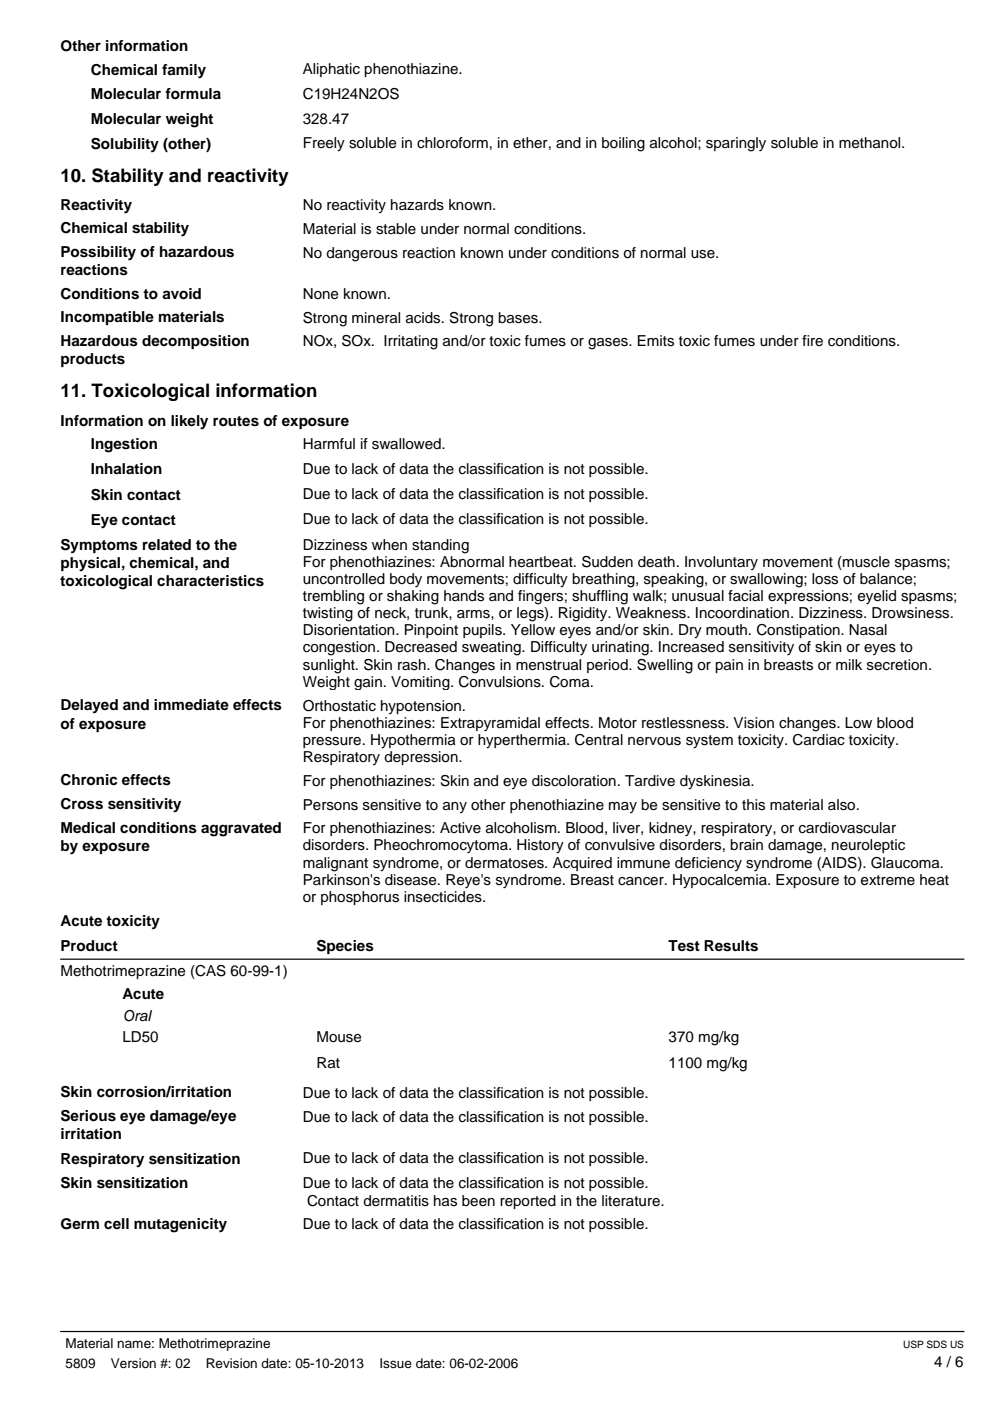 The height and width of the screenshot is (1416, 1001). What do you see at coordinates (452, 143) in the screenshot?
I see `chloroform` at bounding box center [452, 143].
